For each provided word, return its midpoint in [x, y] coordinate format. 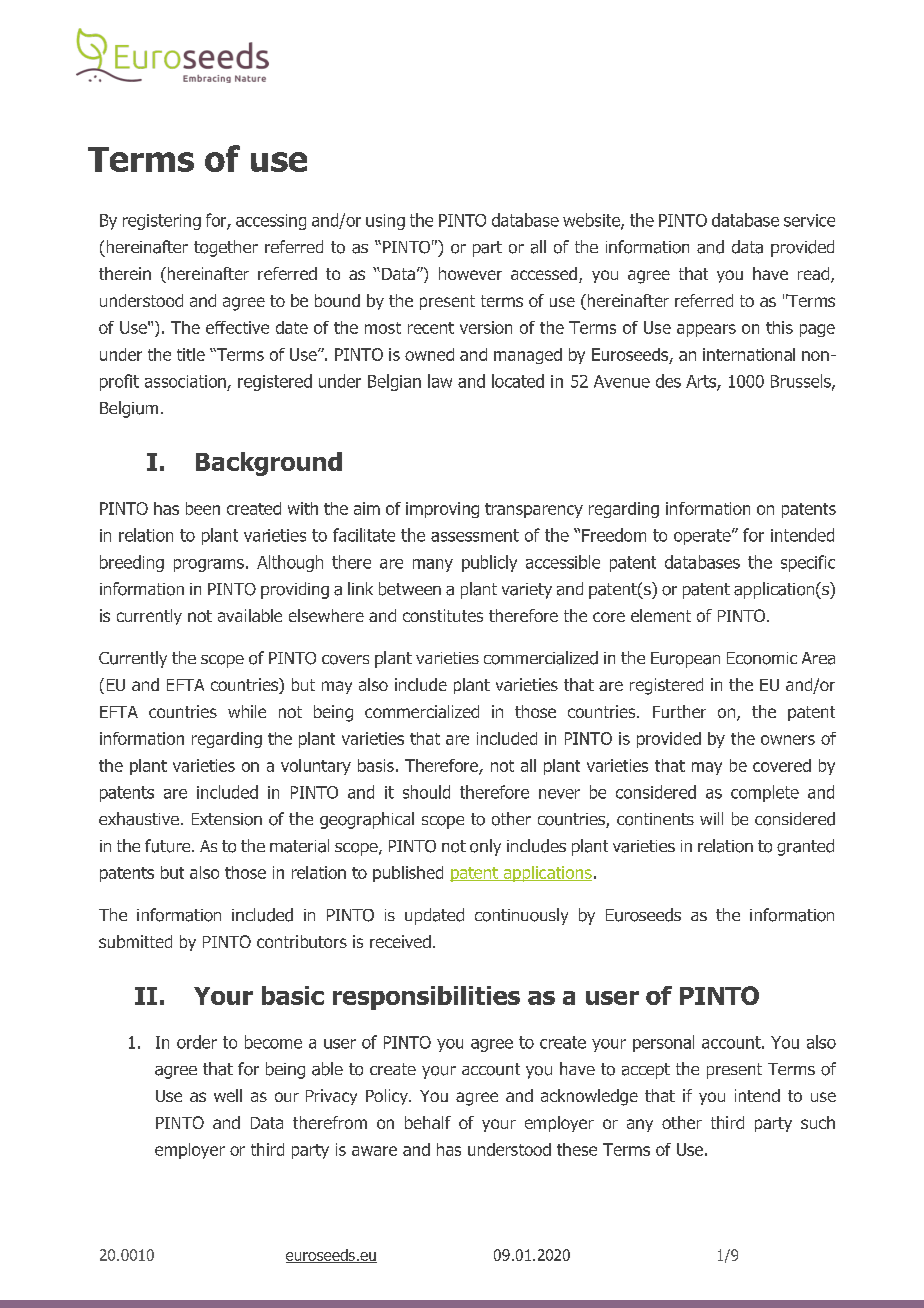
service [809, 220]
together [226, 248]
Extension [227, 819]
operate [703, 537]
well [228, 1095]
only [485, 847]
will [711, 818]
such [818, 1122]
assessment [475, 535]
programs [209, 565]
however [470, 273]
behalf [428, 1122]
